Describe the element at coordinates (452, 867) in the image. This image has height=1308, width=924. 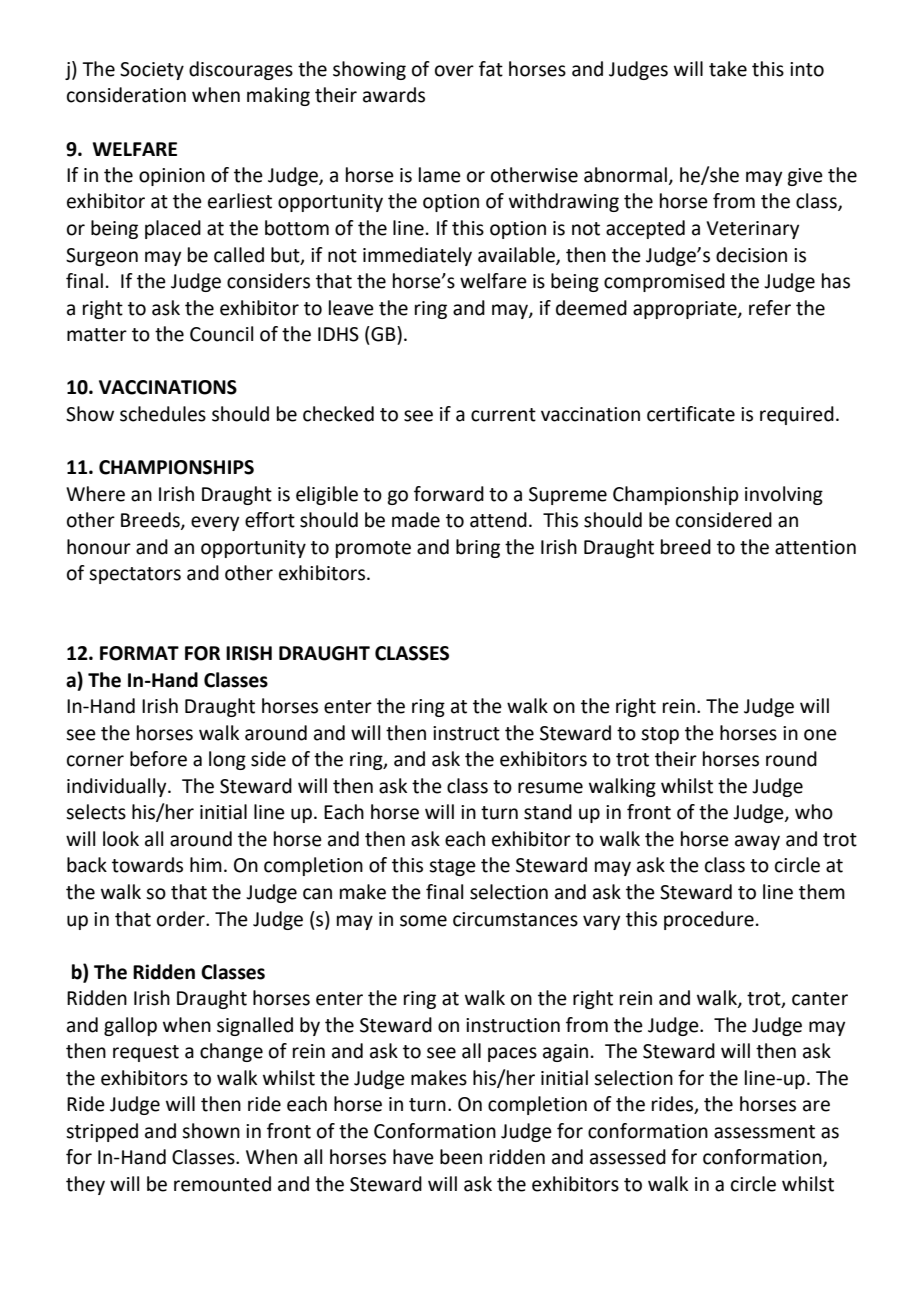
I see `stage` at that location.
